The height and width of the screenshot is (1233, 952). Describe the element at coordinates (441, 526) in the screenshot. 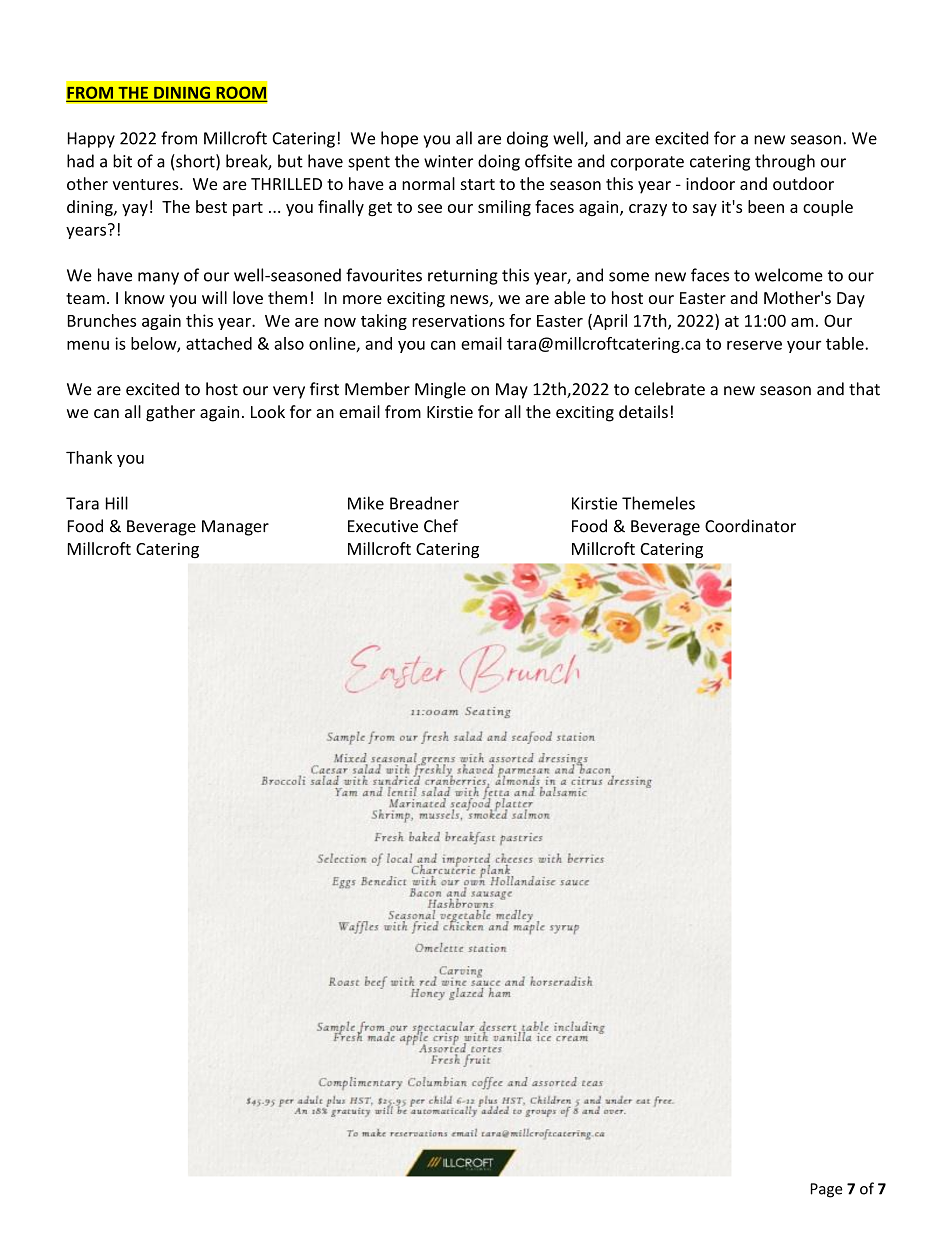

I see `Chef` at that location.
